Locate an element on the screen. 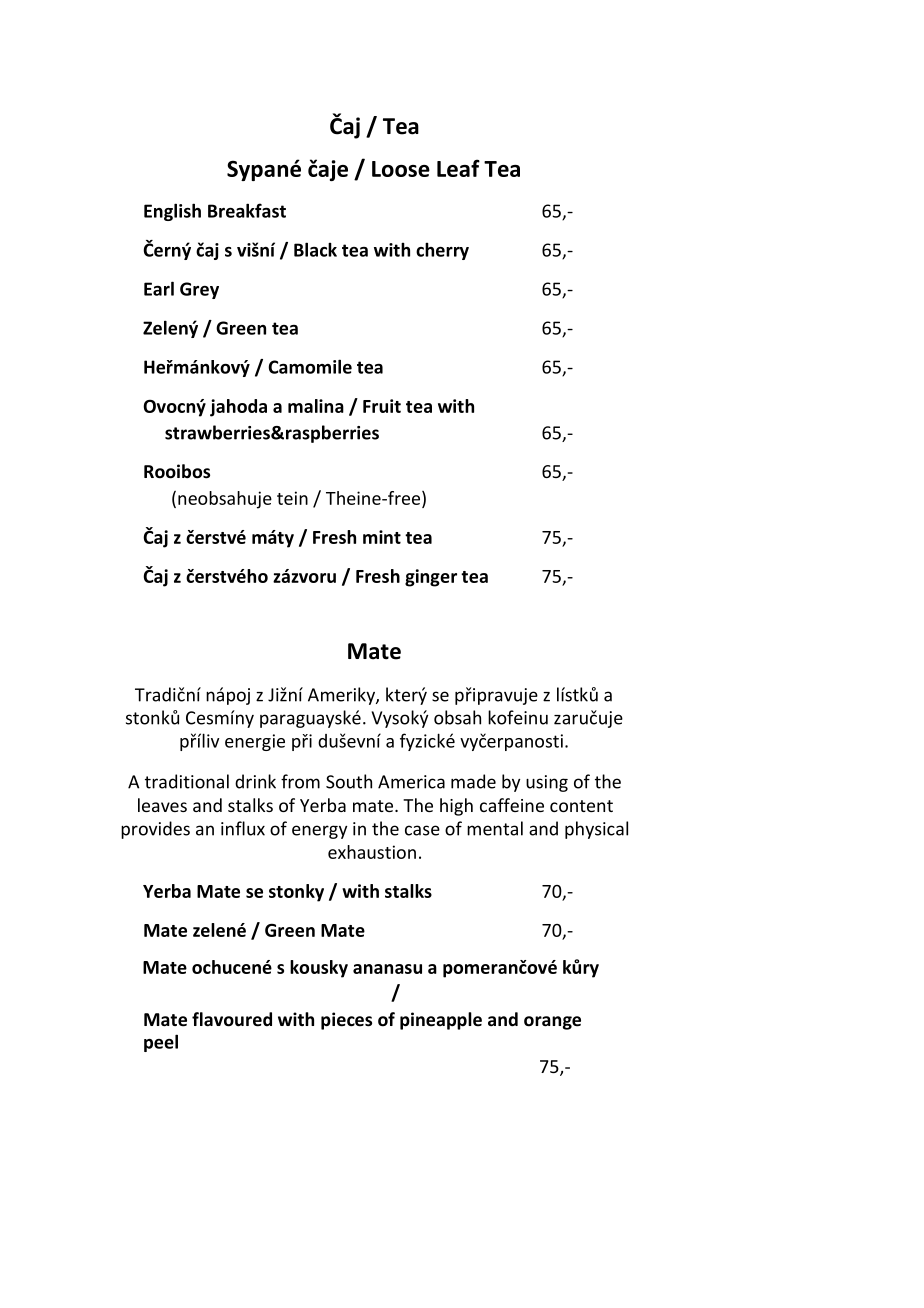 Image resolution: width=924 pixels, height=1308 pixels. mint is located at coordinates (382, 537).
